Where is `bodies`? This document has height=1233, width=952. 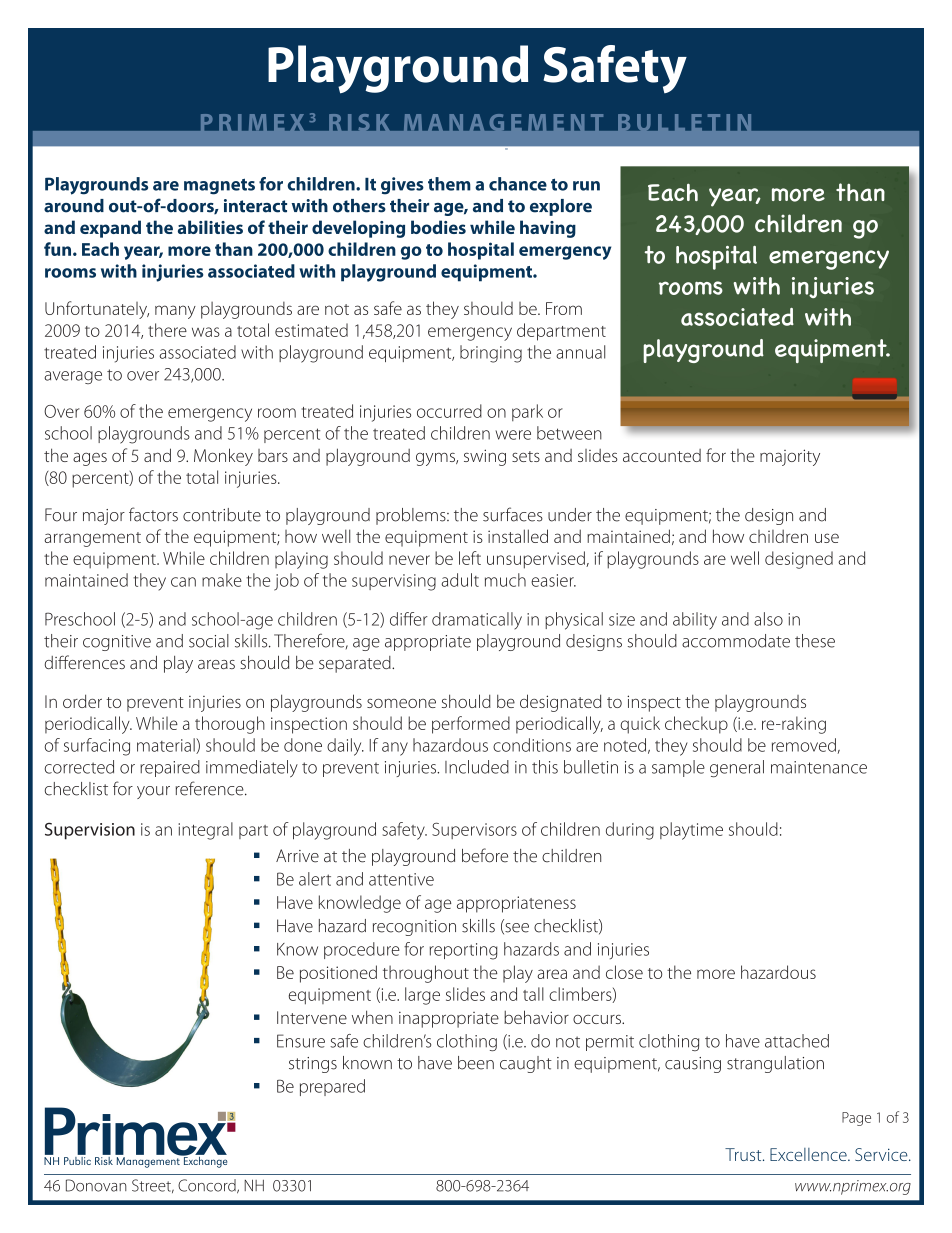 bodies is located at coordinates (438, 227).
